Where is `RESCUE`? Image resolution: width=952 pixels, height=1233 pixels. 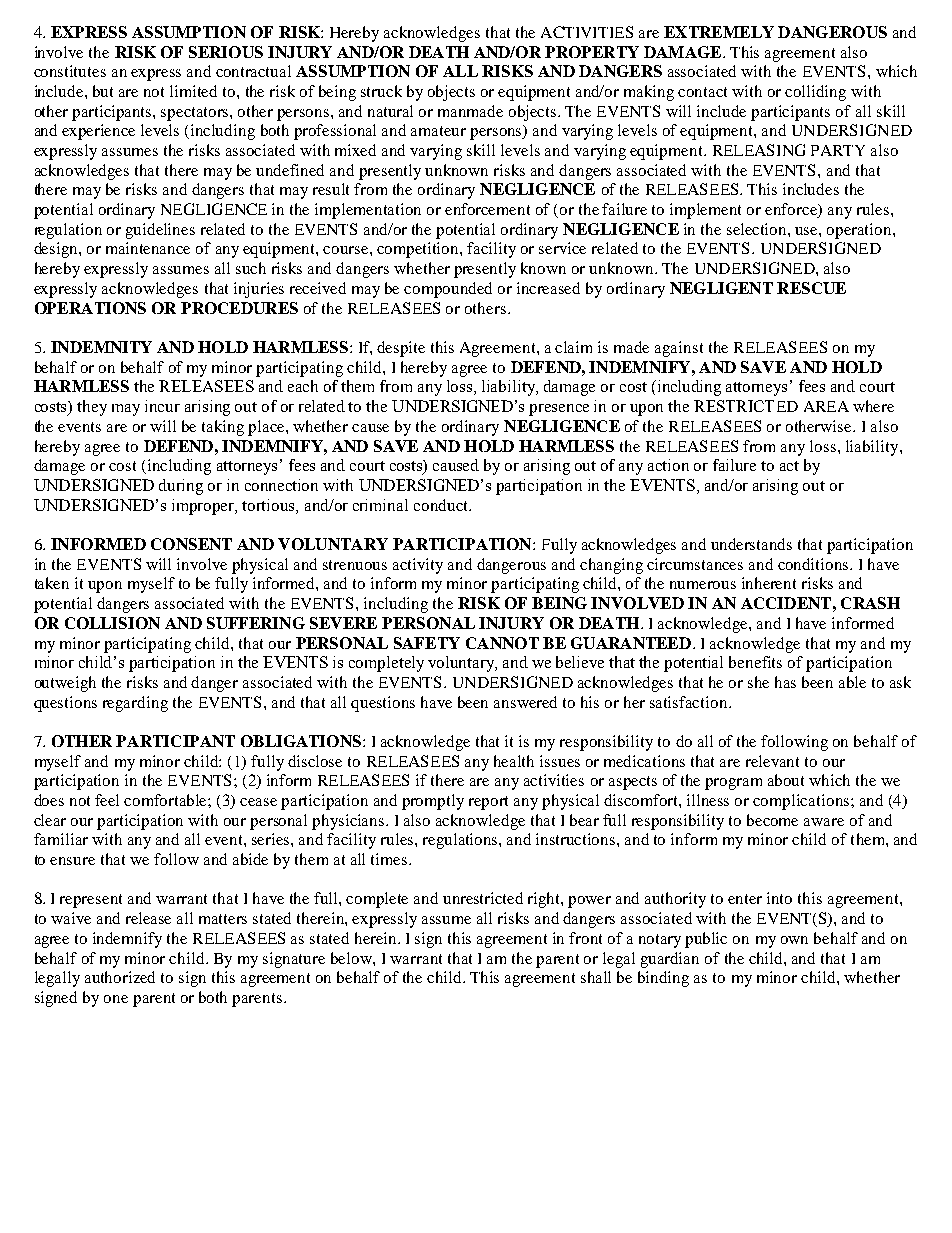
RESCUE is located at coordinates (811, 288).
